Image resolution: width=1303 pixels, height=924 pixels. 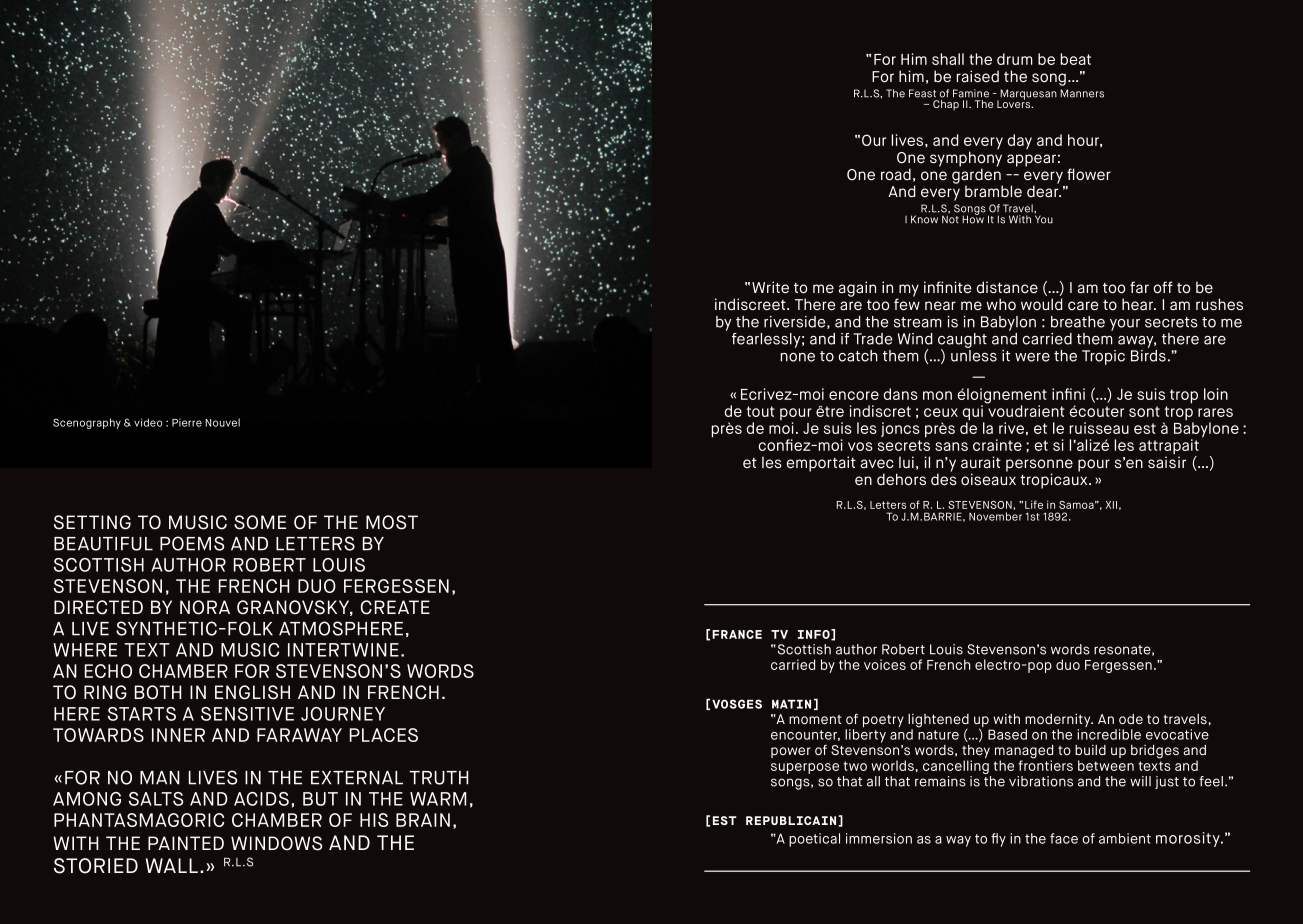 I want to click on Feast, so click(x=922, y=93).
